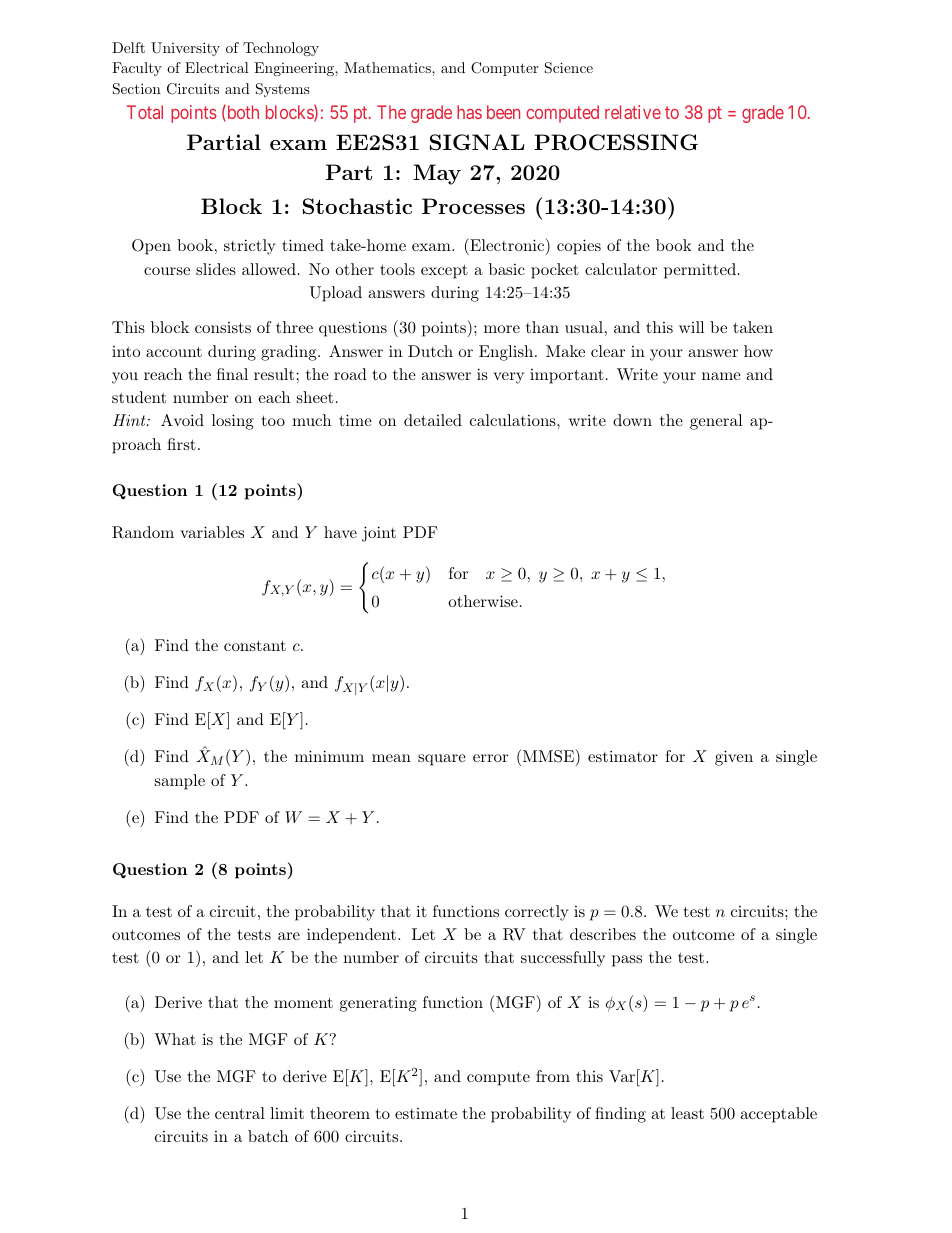 The width and height of the screenshot is (952, 1233). Describe the element at coordinates (240, 1113) in the screenshot. I see `central` at that location.
